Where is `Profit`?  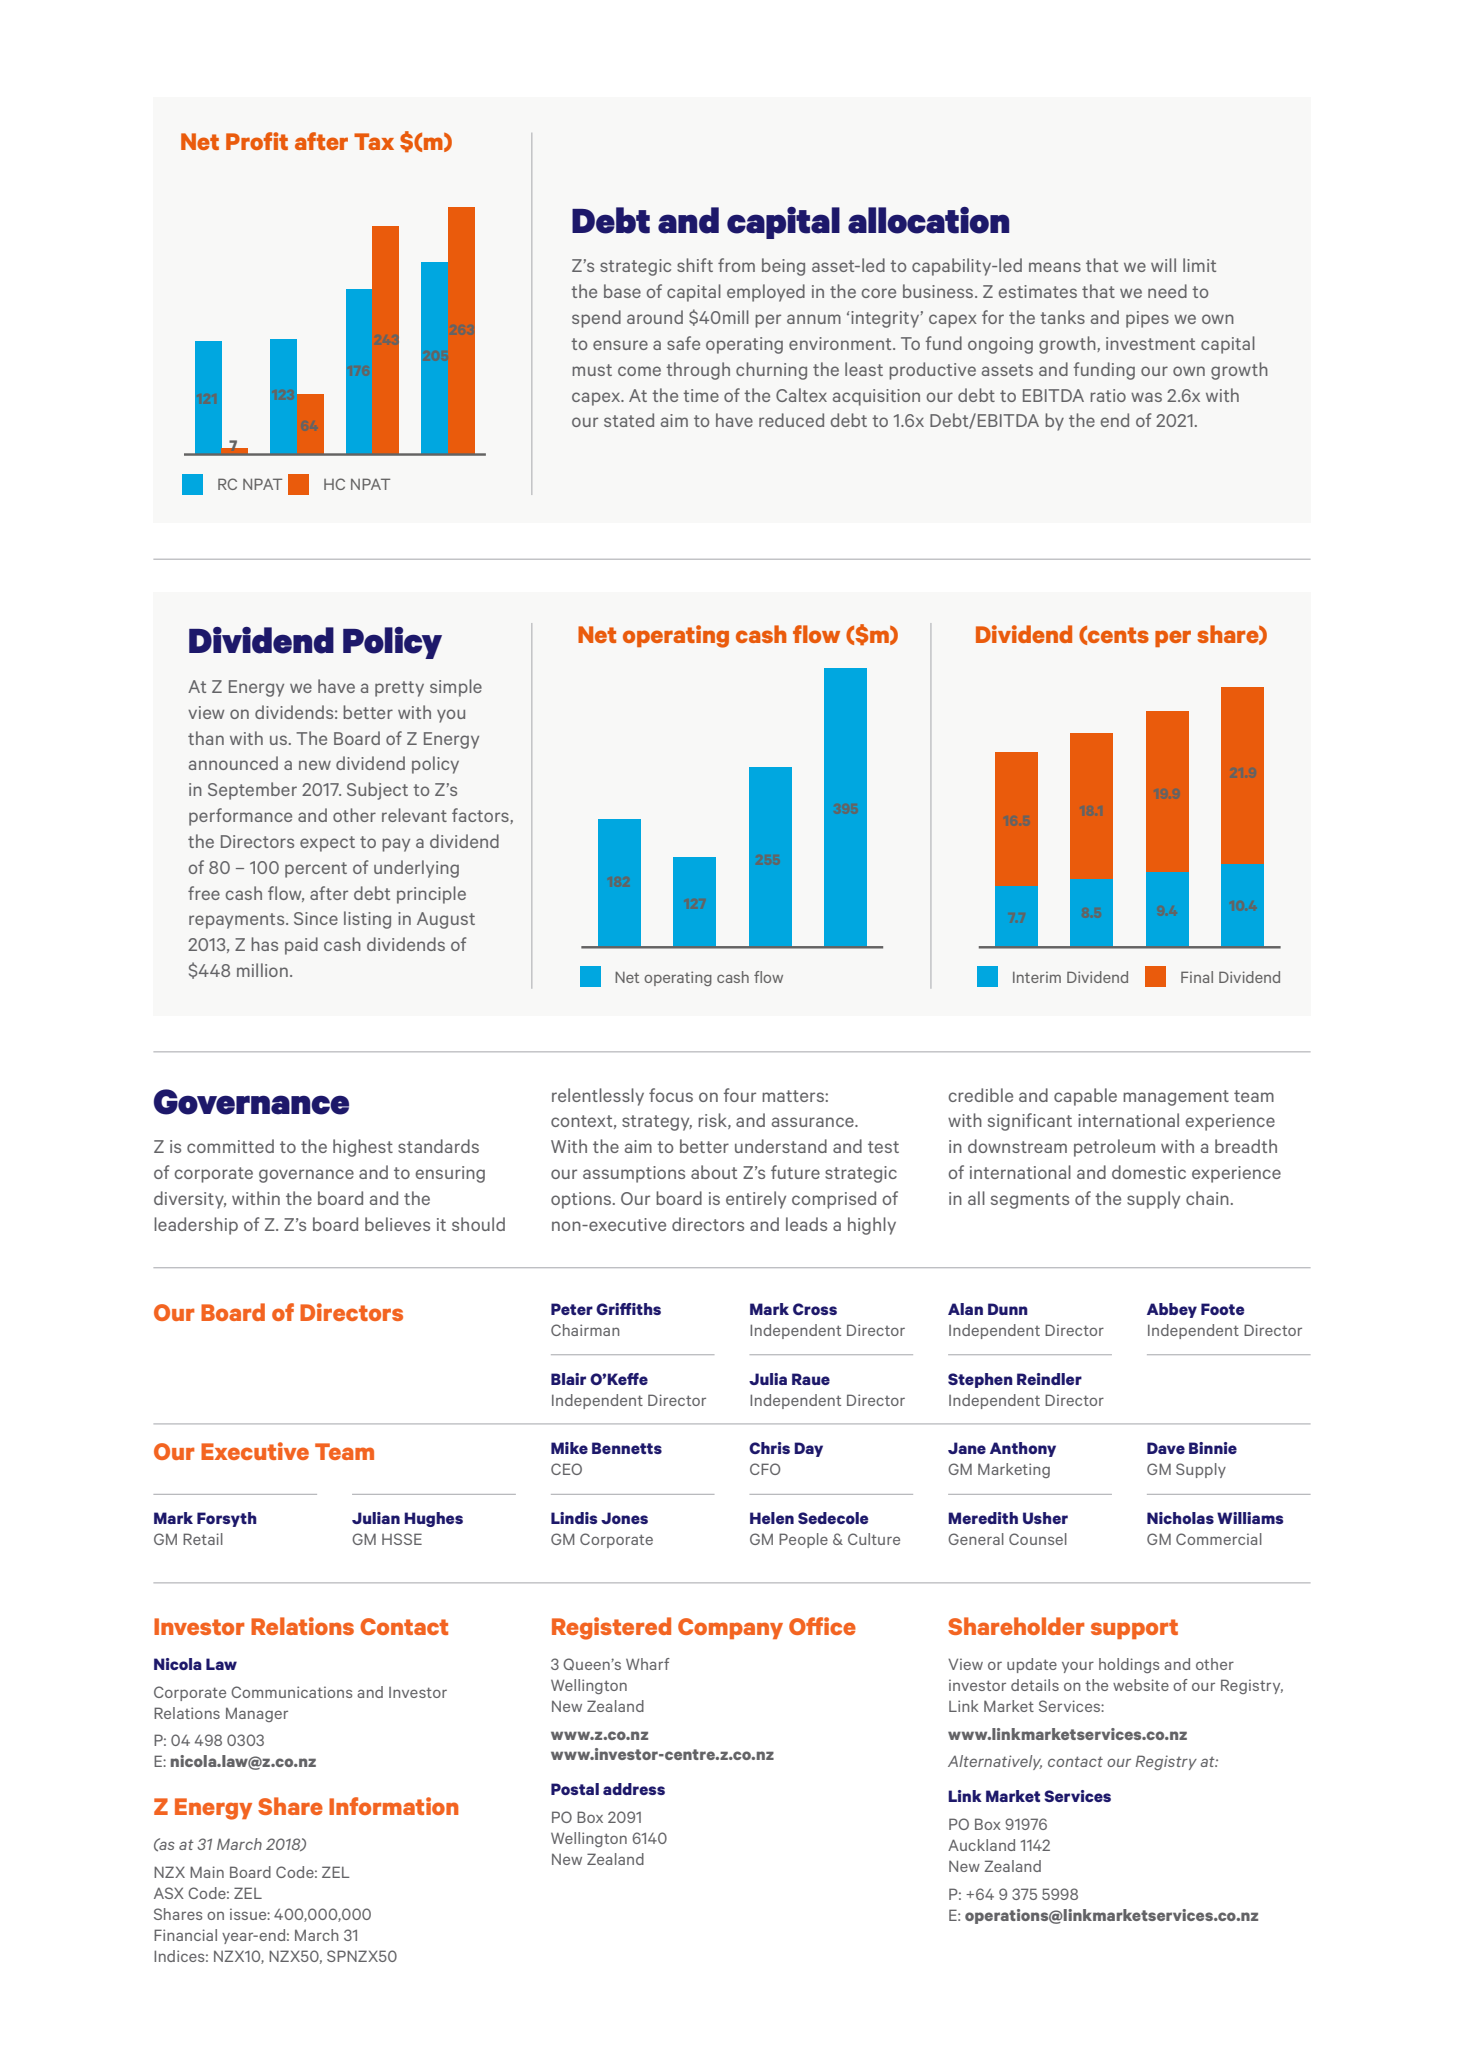 Profit is located at coordinates (257, 141).
